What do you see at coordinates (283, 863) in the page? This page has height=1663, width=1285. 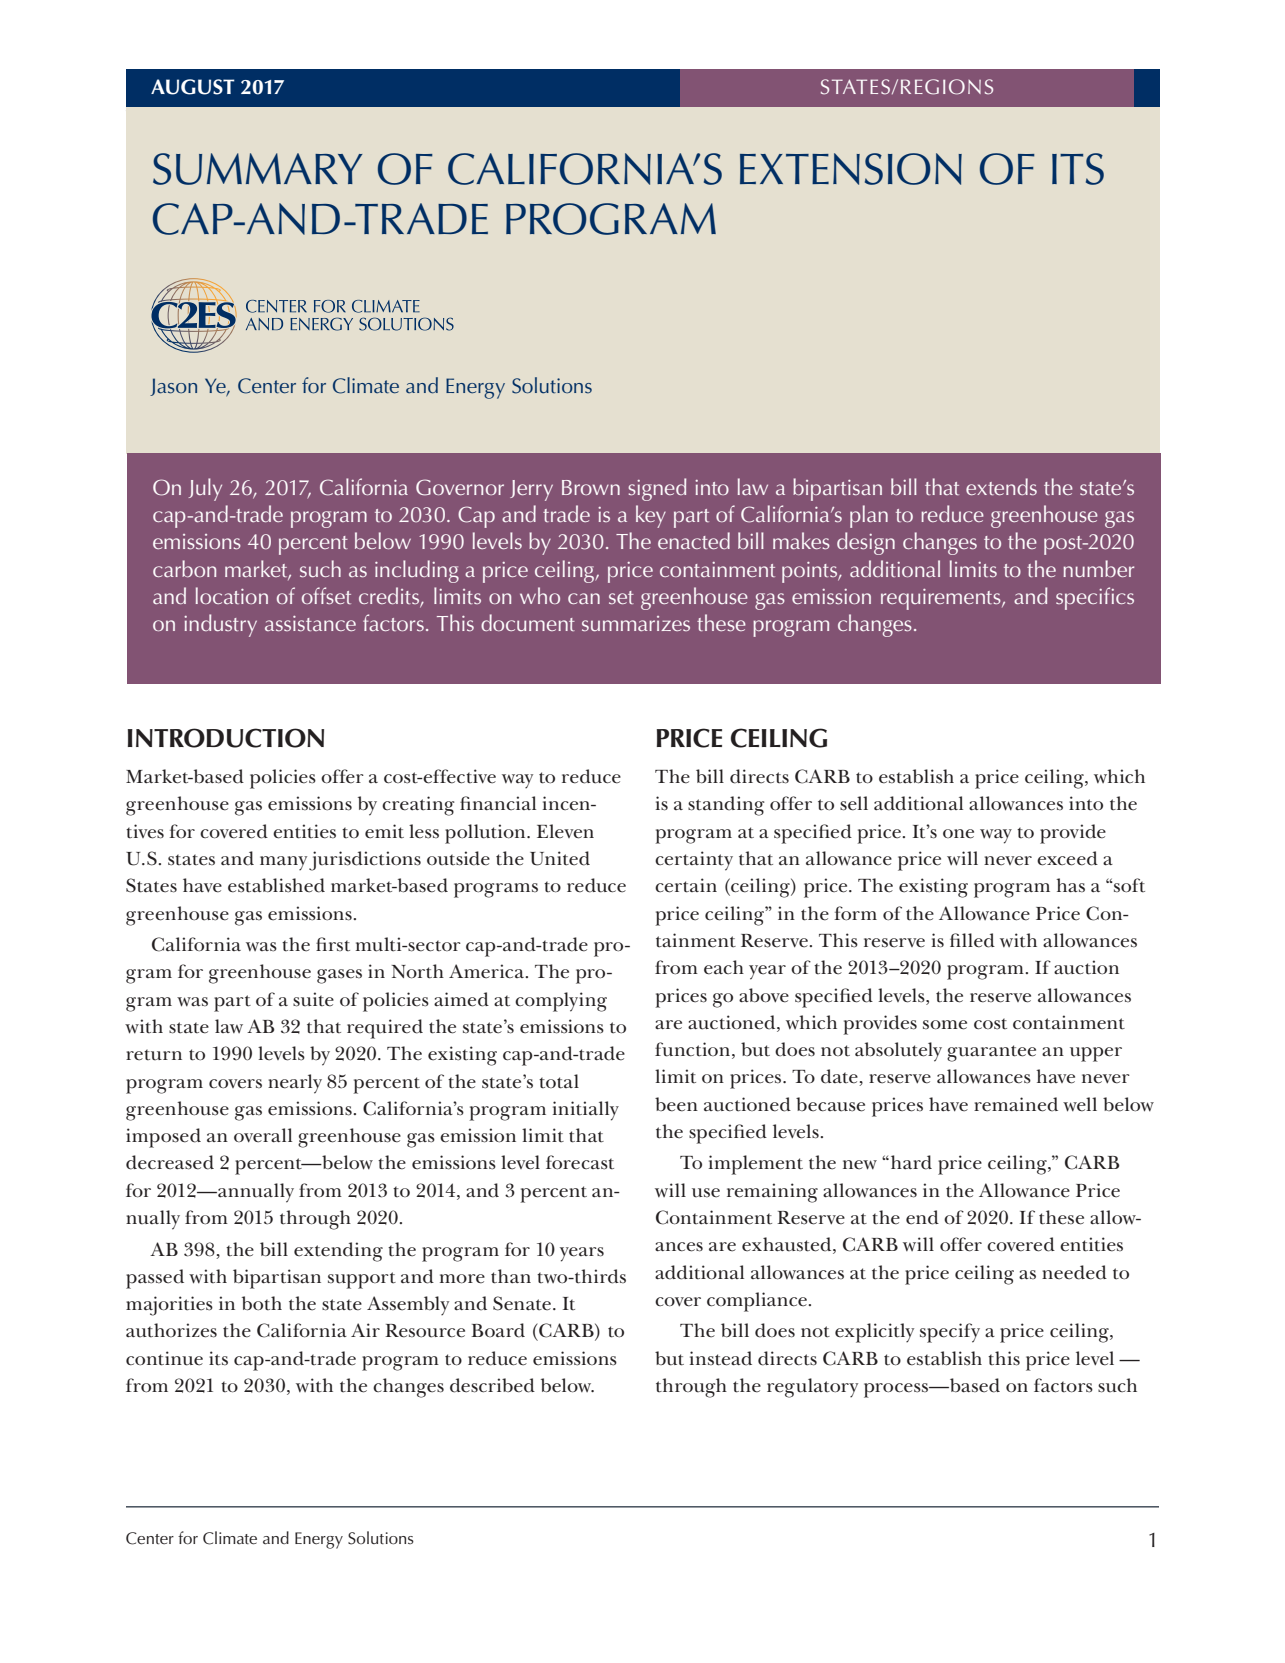 I see `many` at bounding box center [283, 863].
